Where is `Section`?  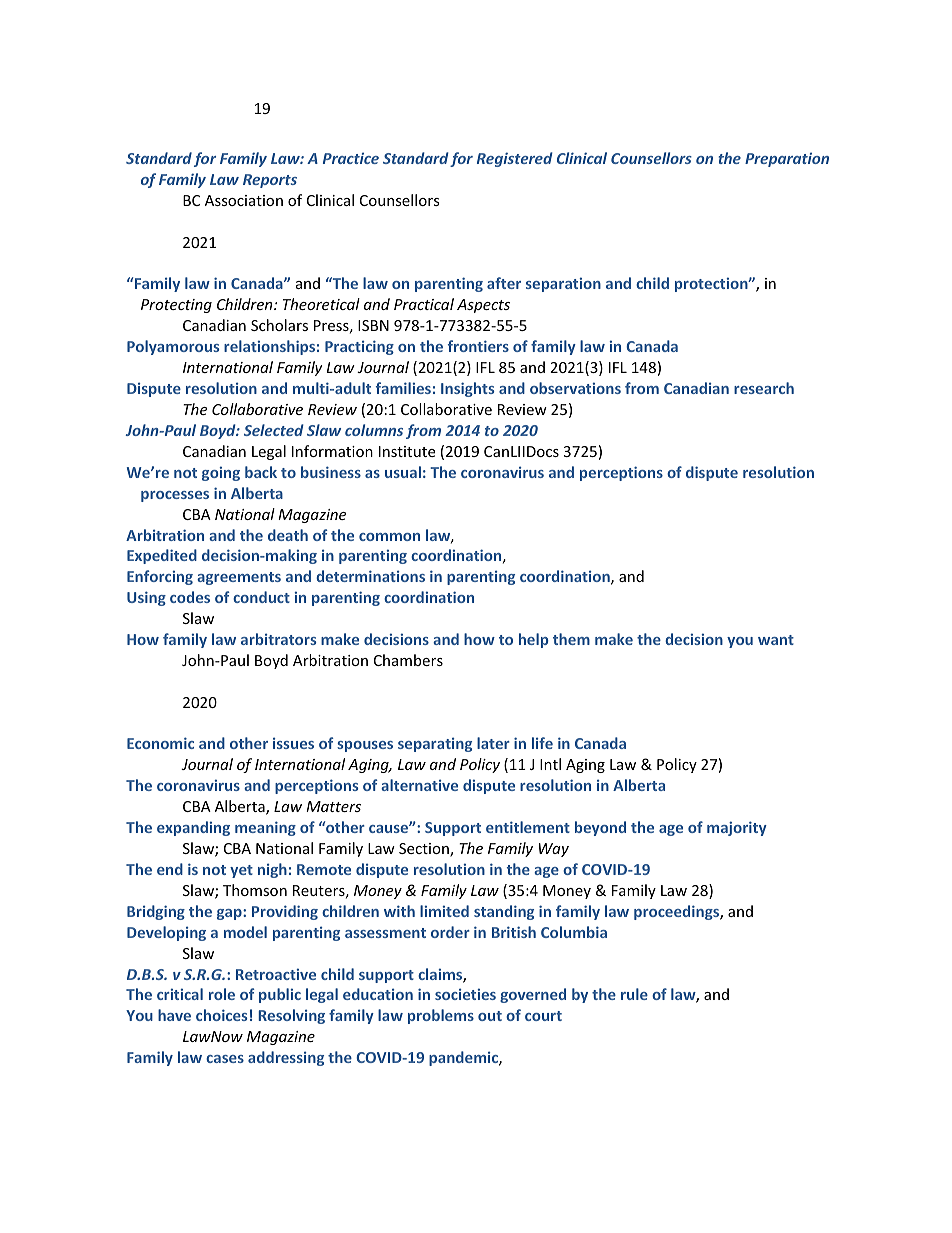
Section is located at coordinates (425, 850).
